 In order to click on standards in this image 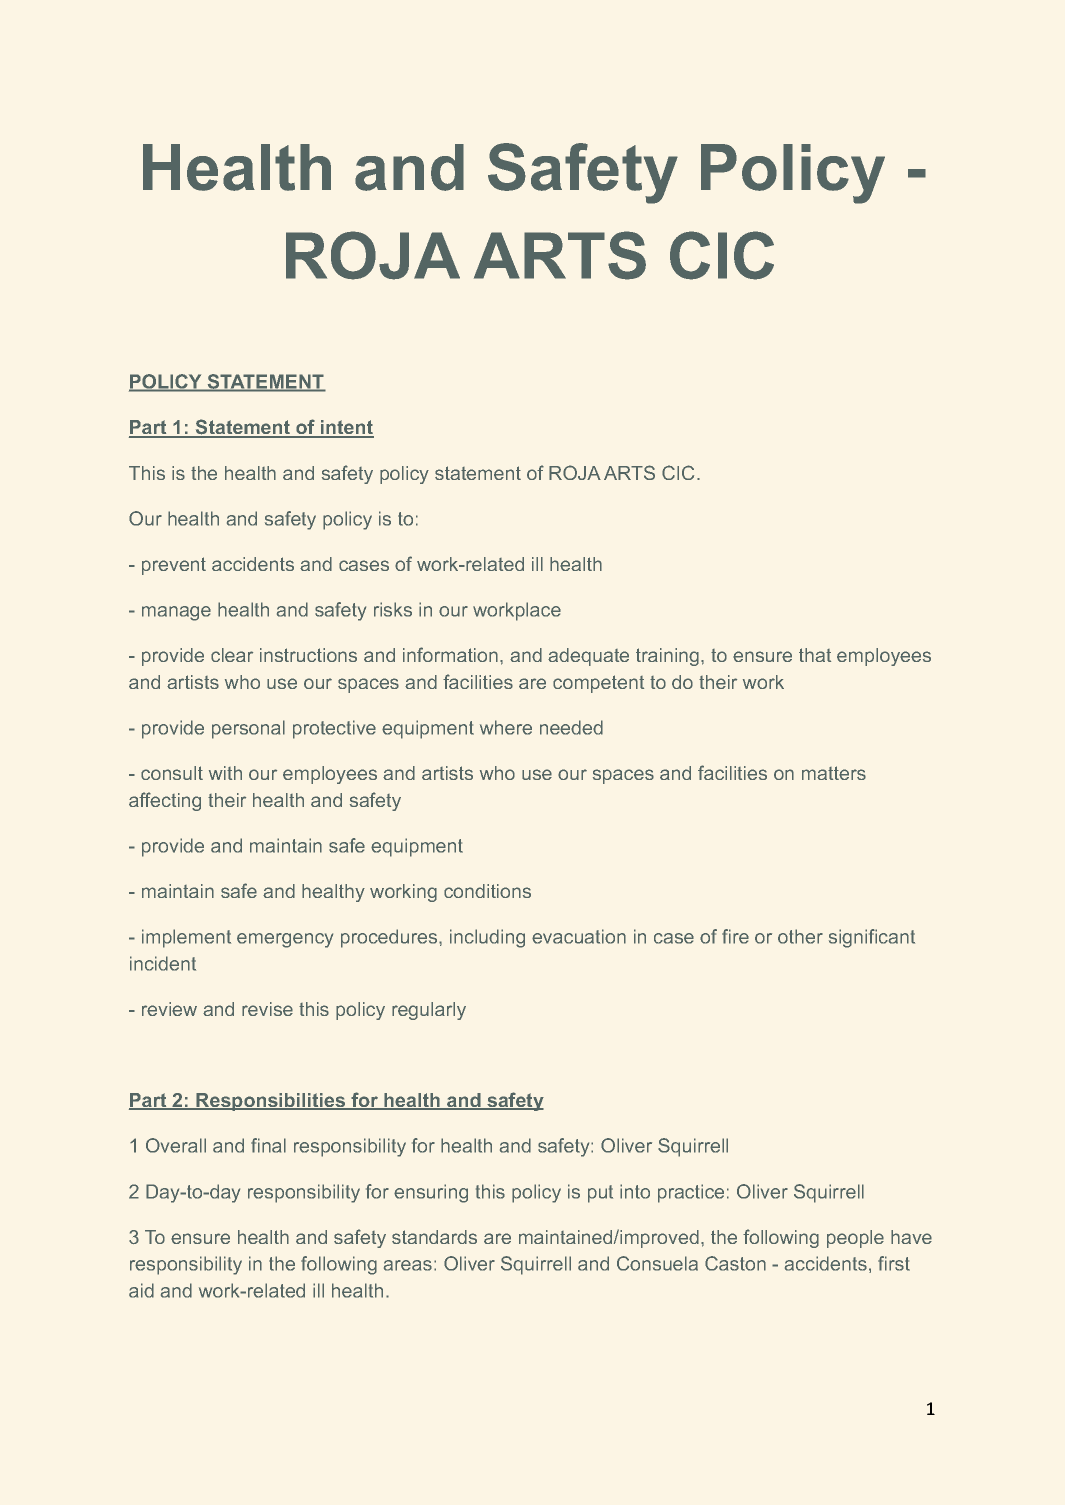, I will do `click(434, 1237)`.
